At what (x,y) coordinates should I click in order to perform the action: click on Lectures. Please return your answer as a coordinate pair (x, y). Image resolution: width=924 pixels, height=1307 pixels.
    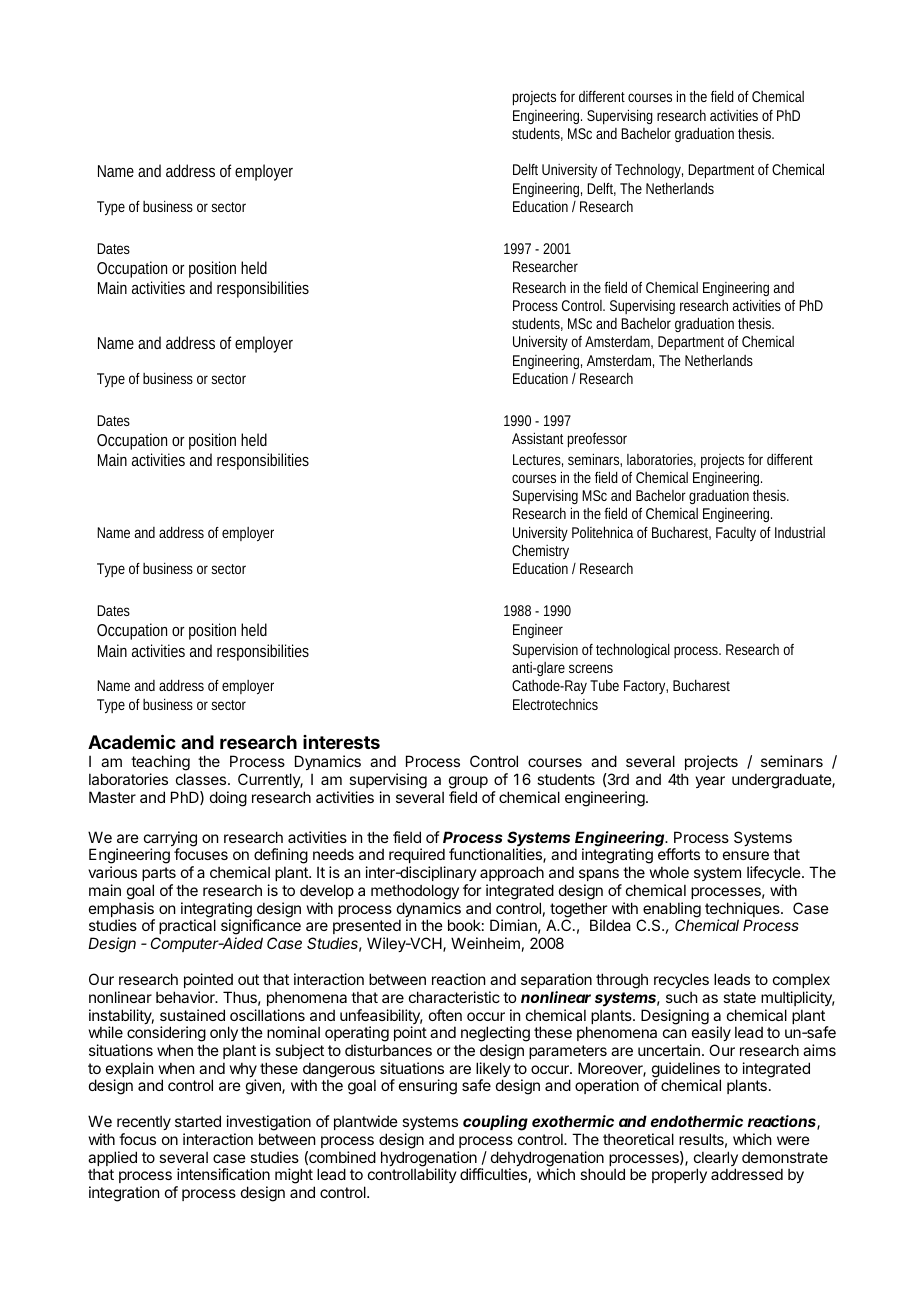
    Looking at the image, I should click on (538, 460).
